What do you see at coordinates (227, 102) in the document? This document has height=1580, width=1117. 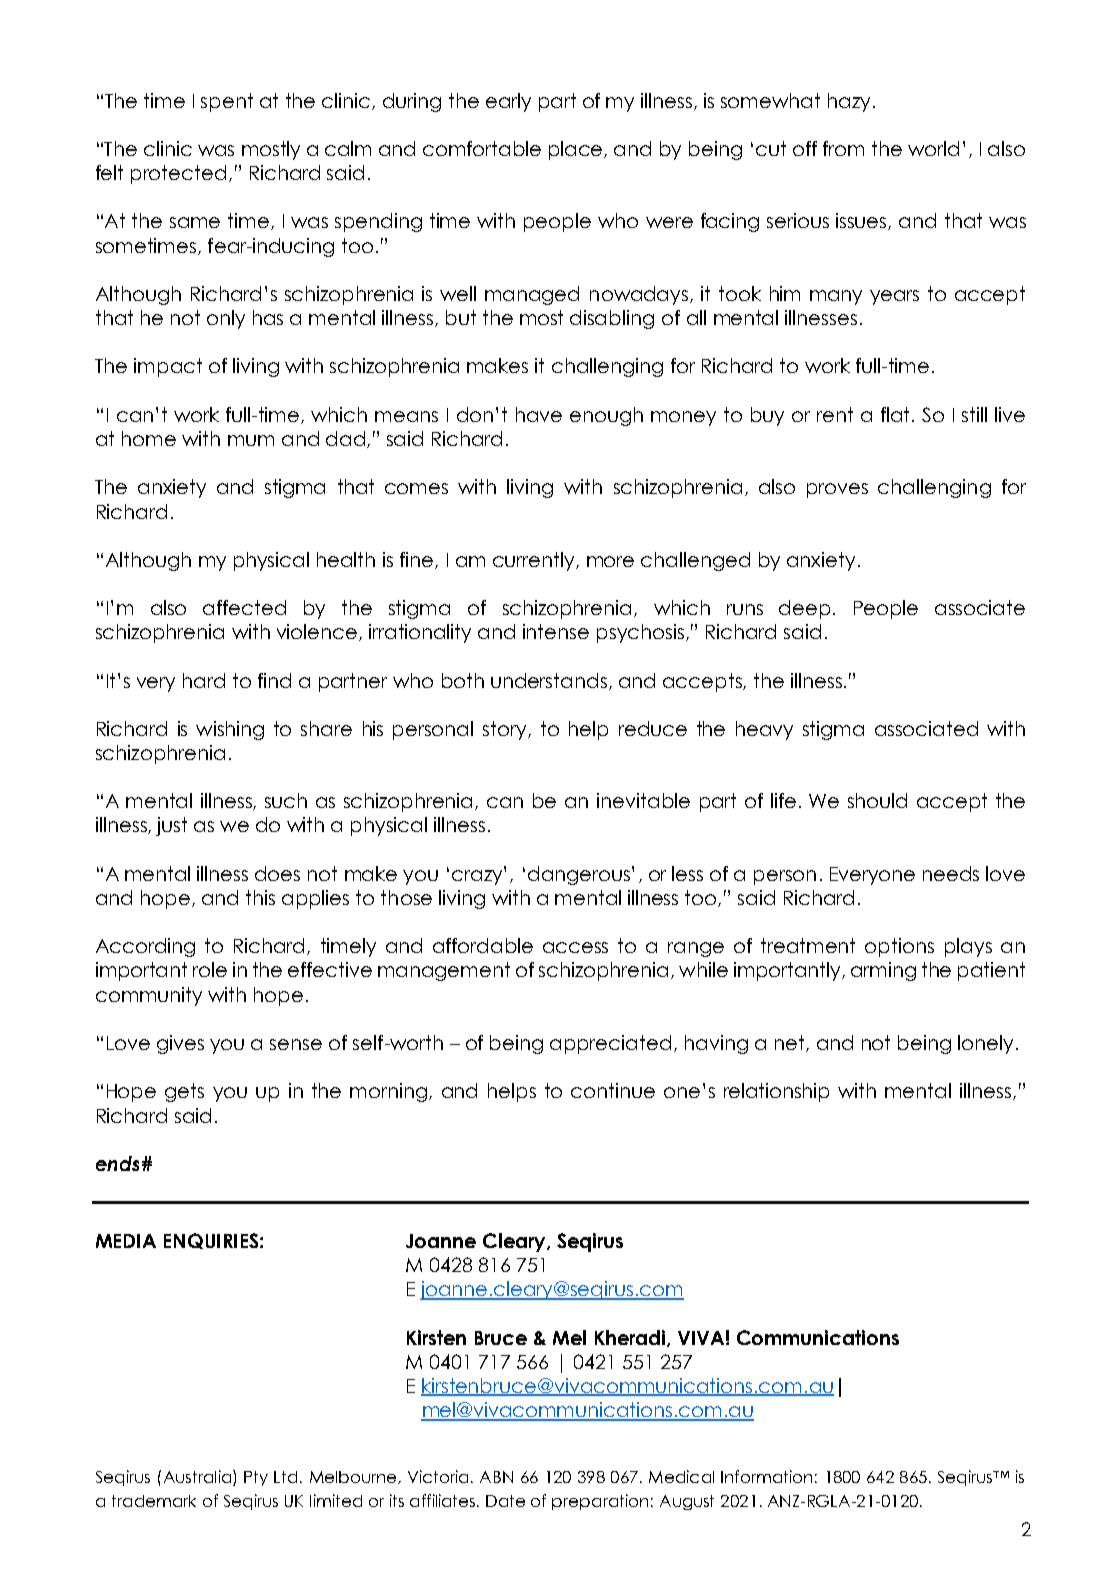 I see `spent` at bounding box center [227, 102].
